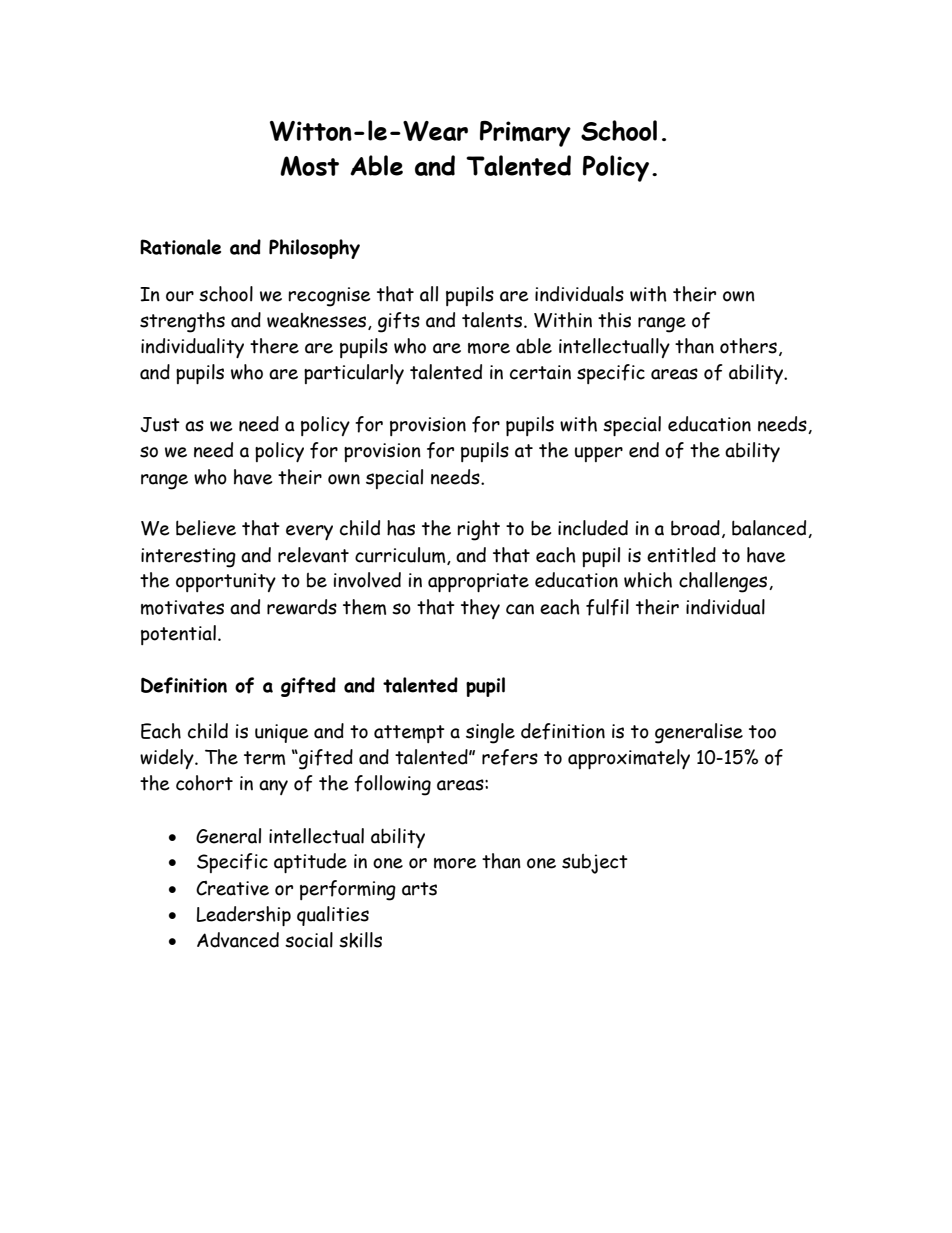  I want to click on arts, so click(419, 889).
